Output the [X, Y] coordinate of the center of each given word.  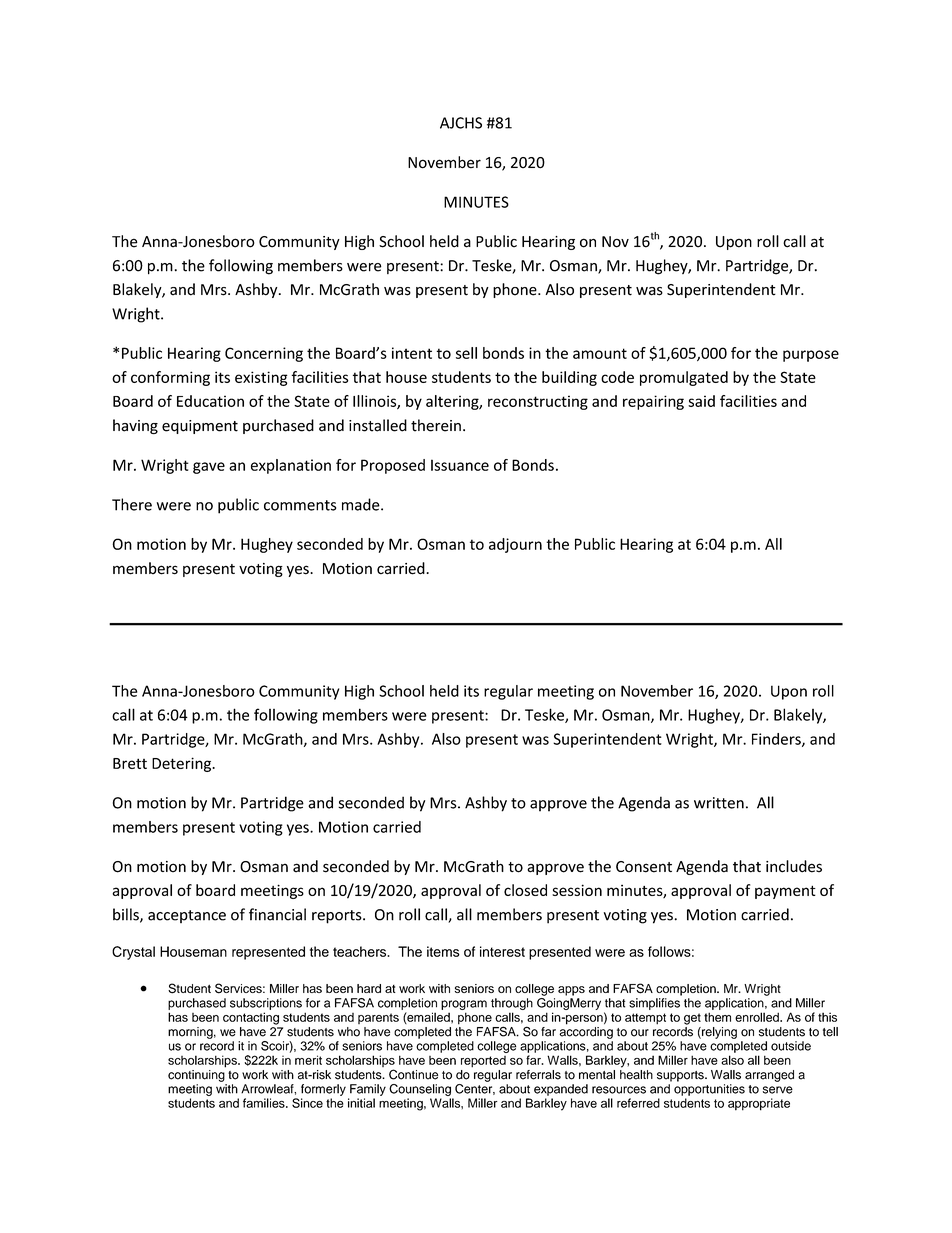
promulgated [684, 378]
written [719, 803]
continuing [196, 1076]
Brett [130, 763]
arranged [769, 1076]
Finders [777, 740]
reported [483, 1062]
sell [466, 353]
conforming [170, 378]
